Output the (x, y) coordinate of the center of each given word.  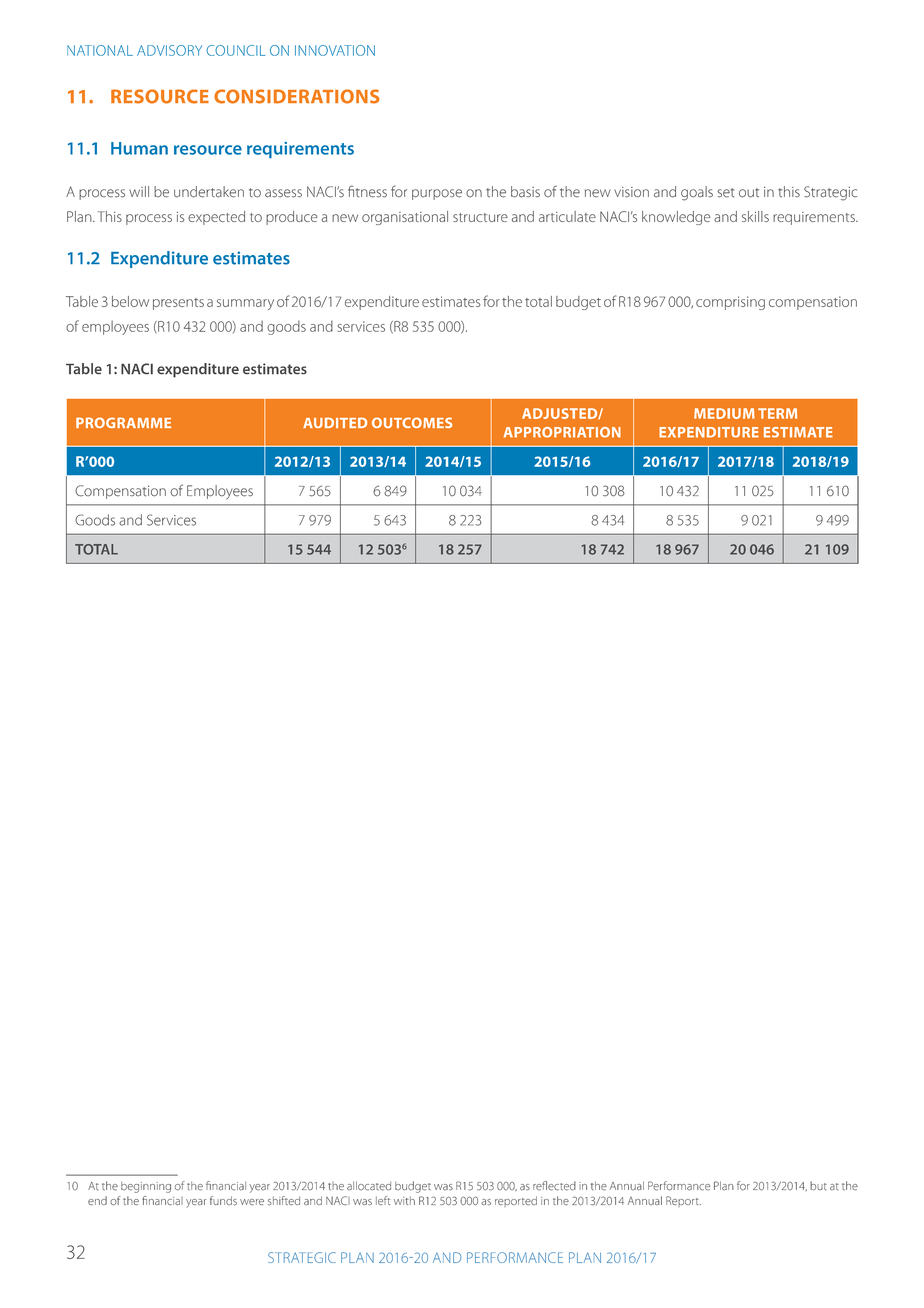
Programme (123, 422)
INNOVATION (335, 50)
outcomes (412, 422)
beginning (146, 1187)
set (726, 193)
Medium (724, 413)
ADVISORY (169, 50)
